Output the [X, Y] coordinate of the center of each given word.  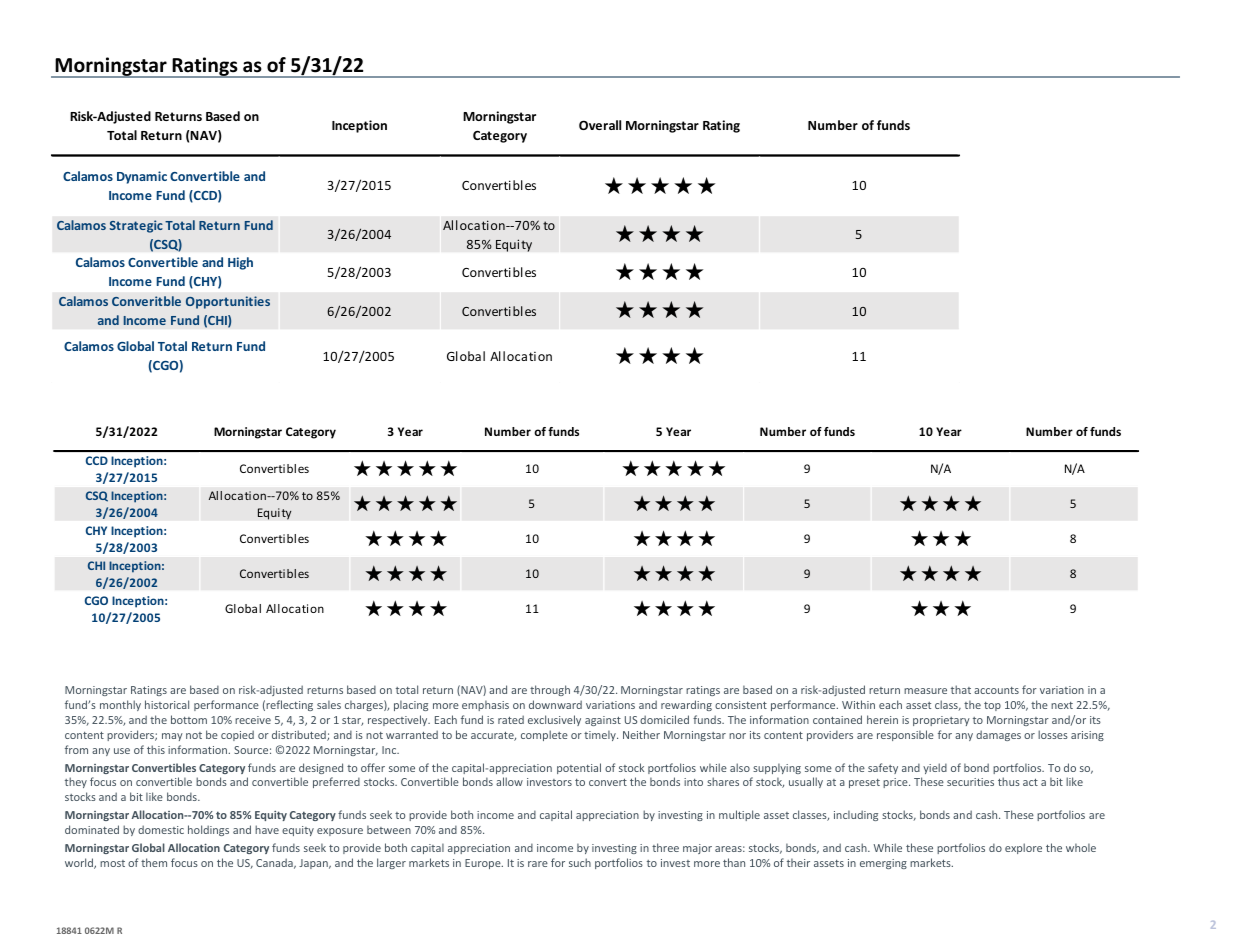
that [961, 689]
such [580, 862]
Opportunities [228, 302]
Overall [600, 125]
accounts [996, 690]
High [240, 263]
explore [1023, 848]
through [550, 690]
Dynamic [142, 177]
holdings [208, 830]
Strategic [136, 226]
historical [167, 704]
